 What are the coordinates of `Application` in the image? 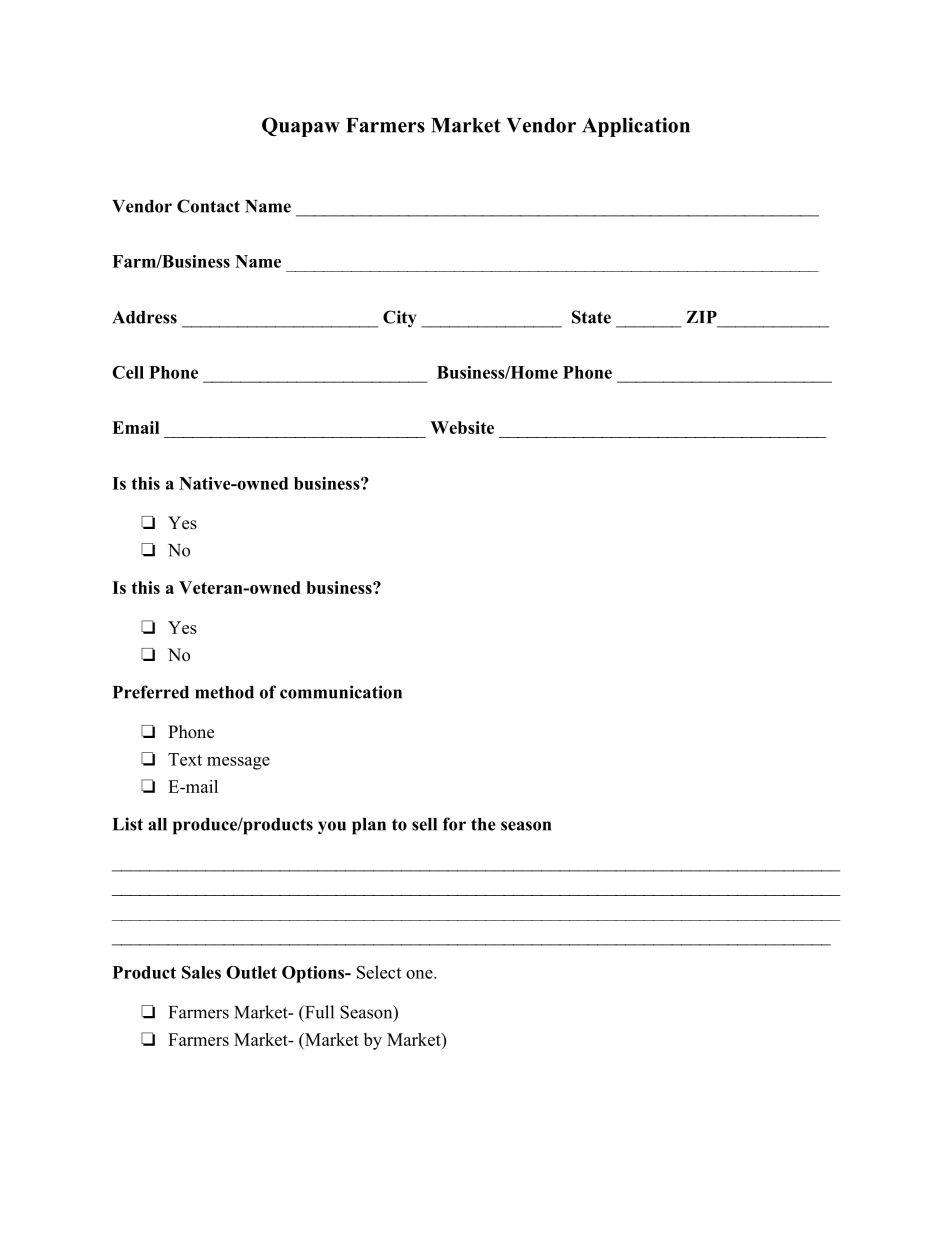 It's located at (636, 127).
